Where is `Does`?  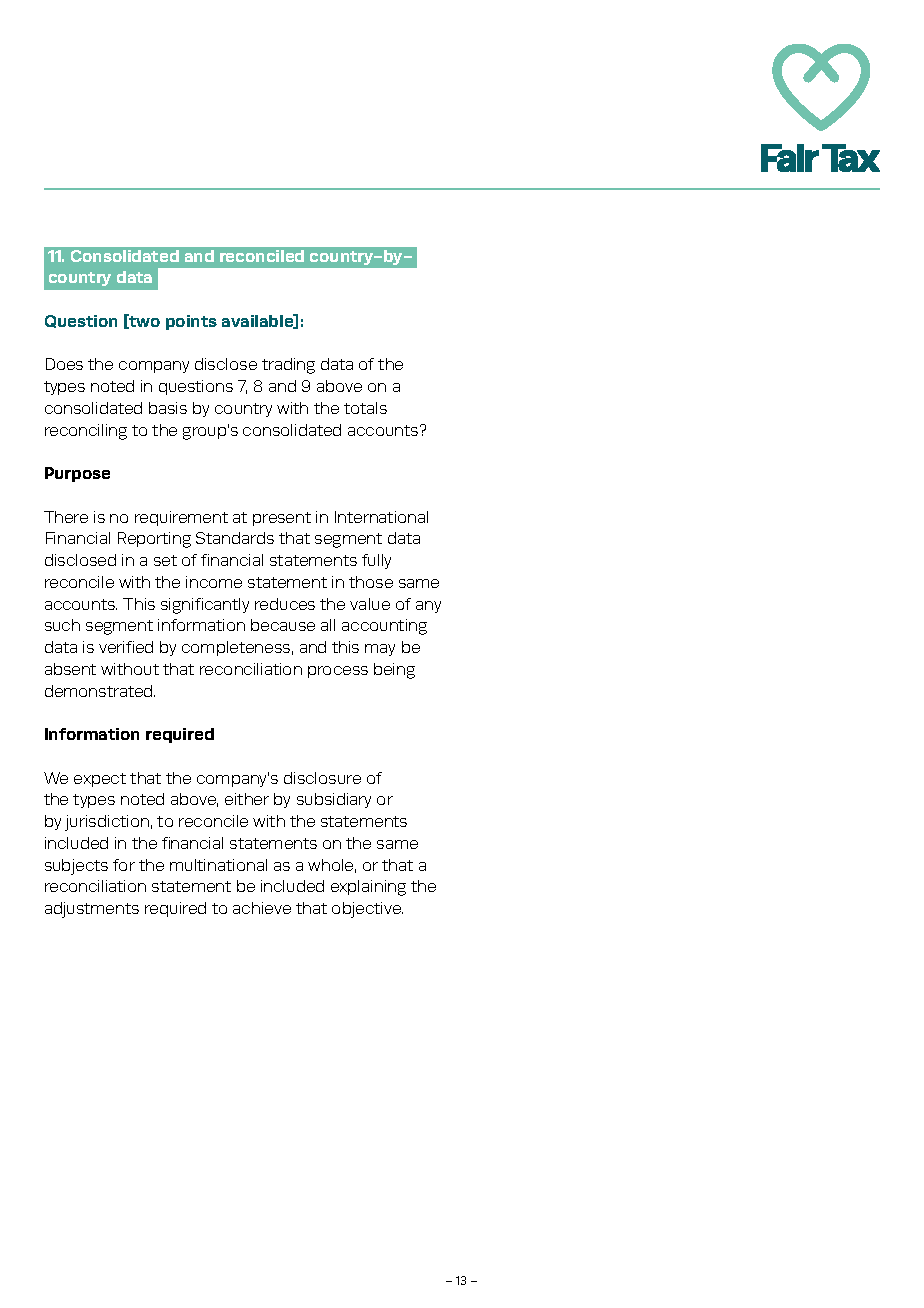 Does is located at coordinates (64, 364).
